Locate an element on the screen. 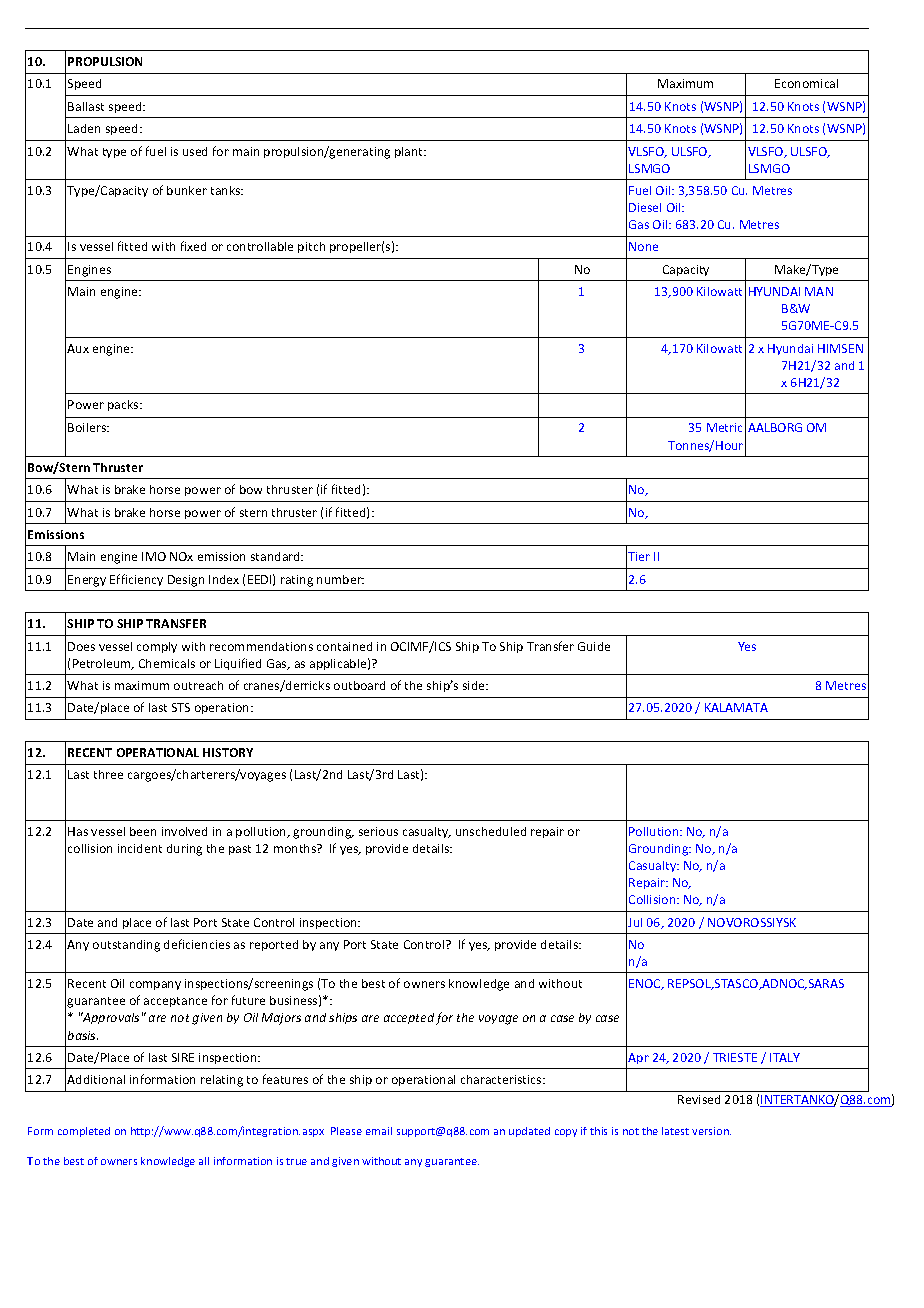  side is located at coordinates (475, 685).
